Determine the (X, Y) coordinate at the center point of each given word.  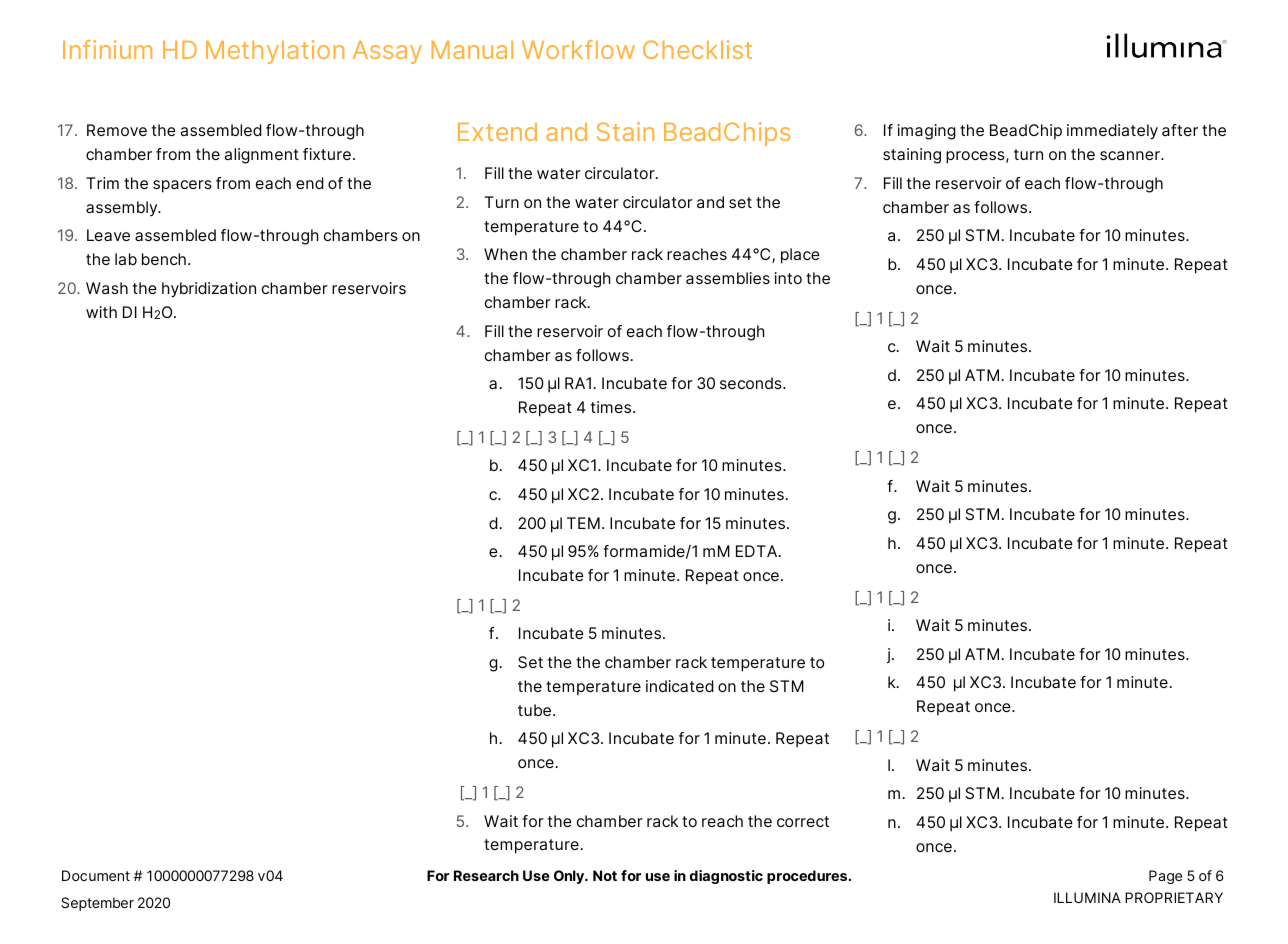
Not (605, 875)
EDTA (758, 551)
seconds (752, 383)
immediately (1112, 132)
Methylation (275, 52)
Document (96, 875)
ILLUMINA (1087, 897)
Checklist (697, 49)
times (612, 407)
